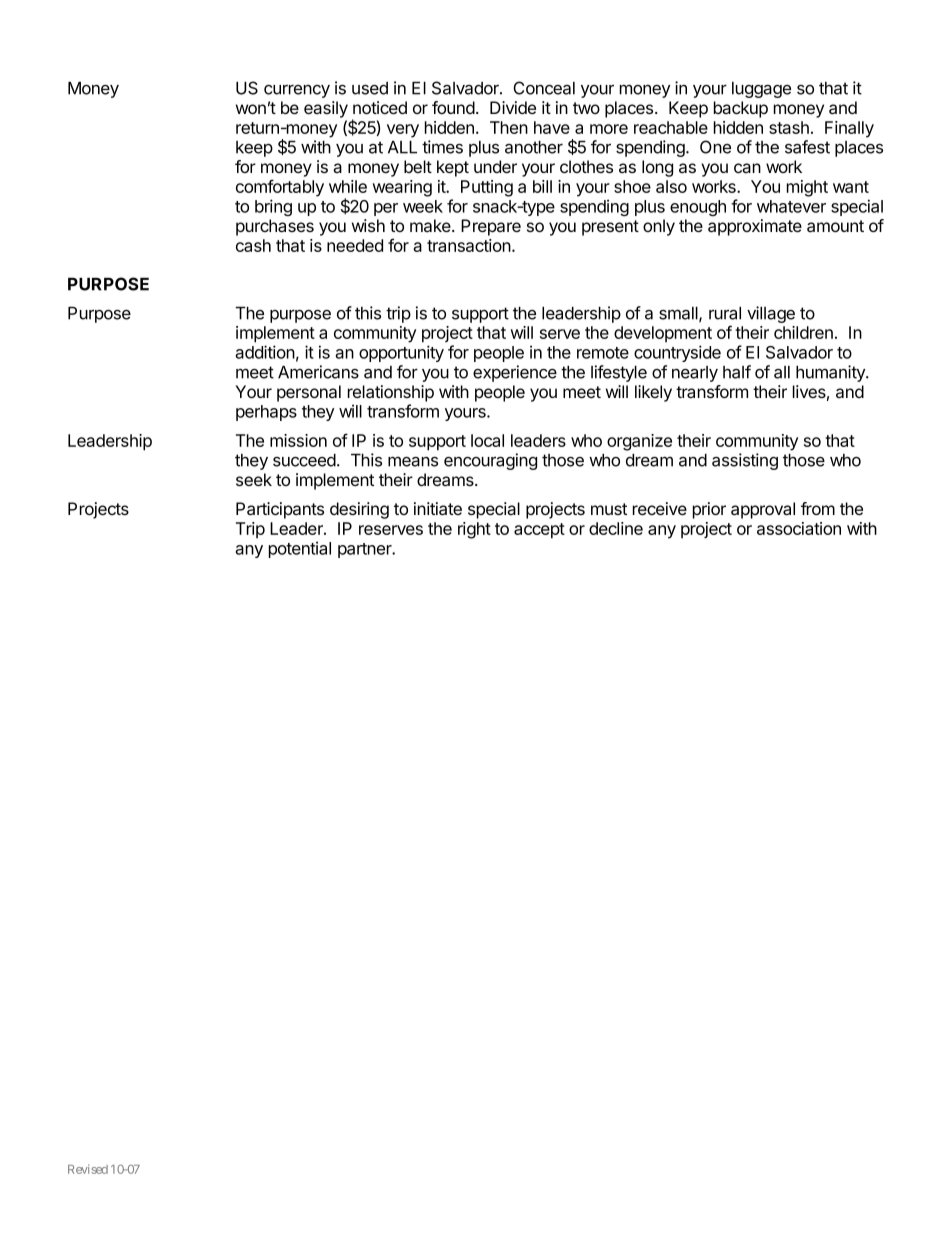  Describe the element at coordinates (366, 550) in the screenshot. I see `partner` at that location.
